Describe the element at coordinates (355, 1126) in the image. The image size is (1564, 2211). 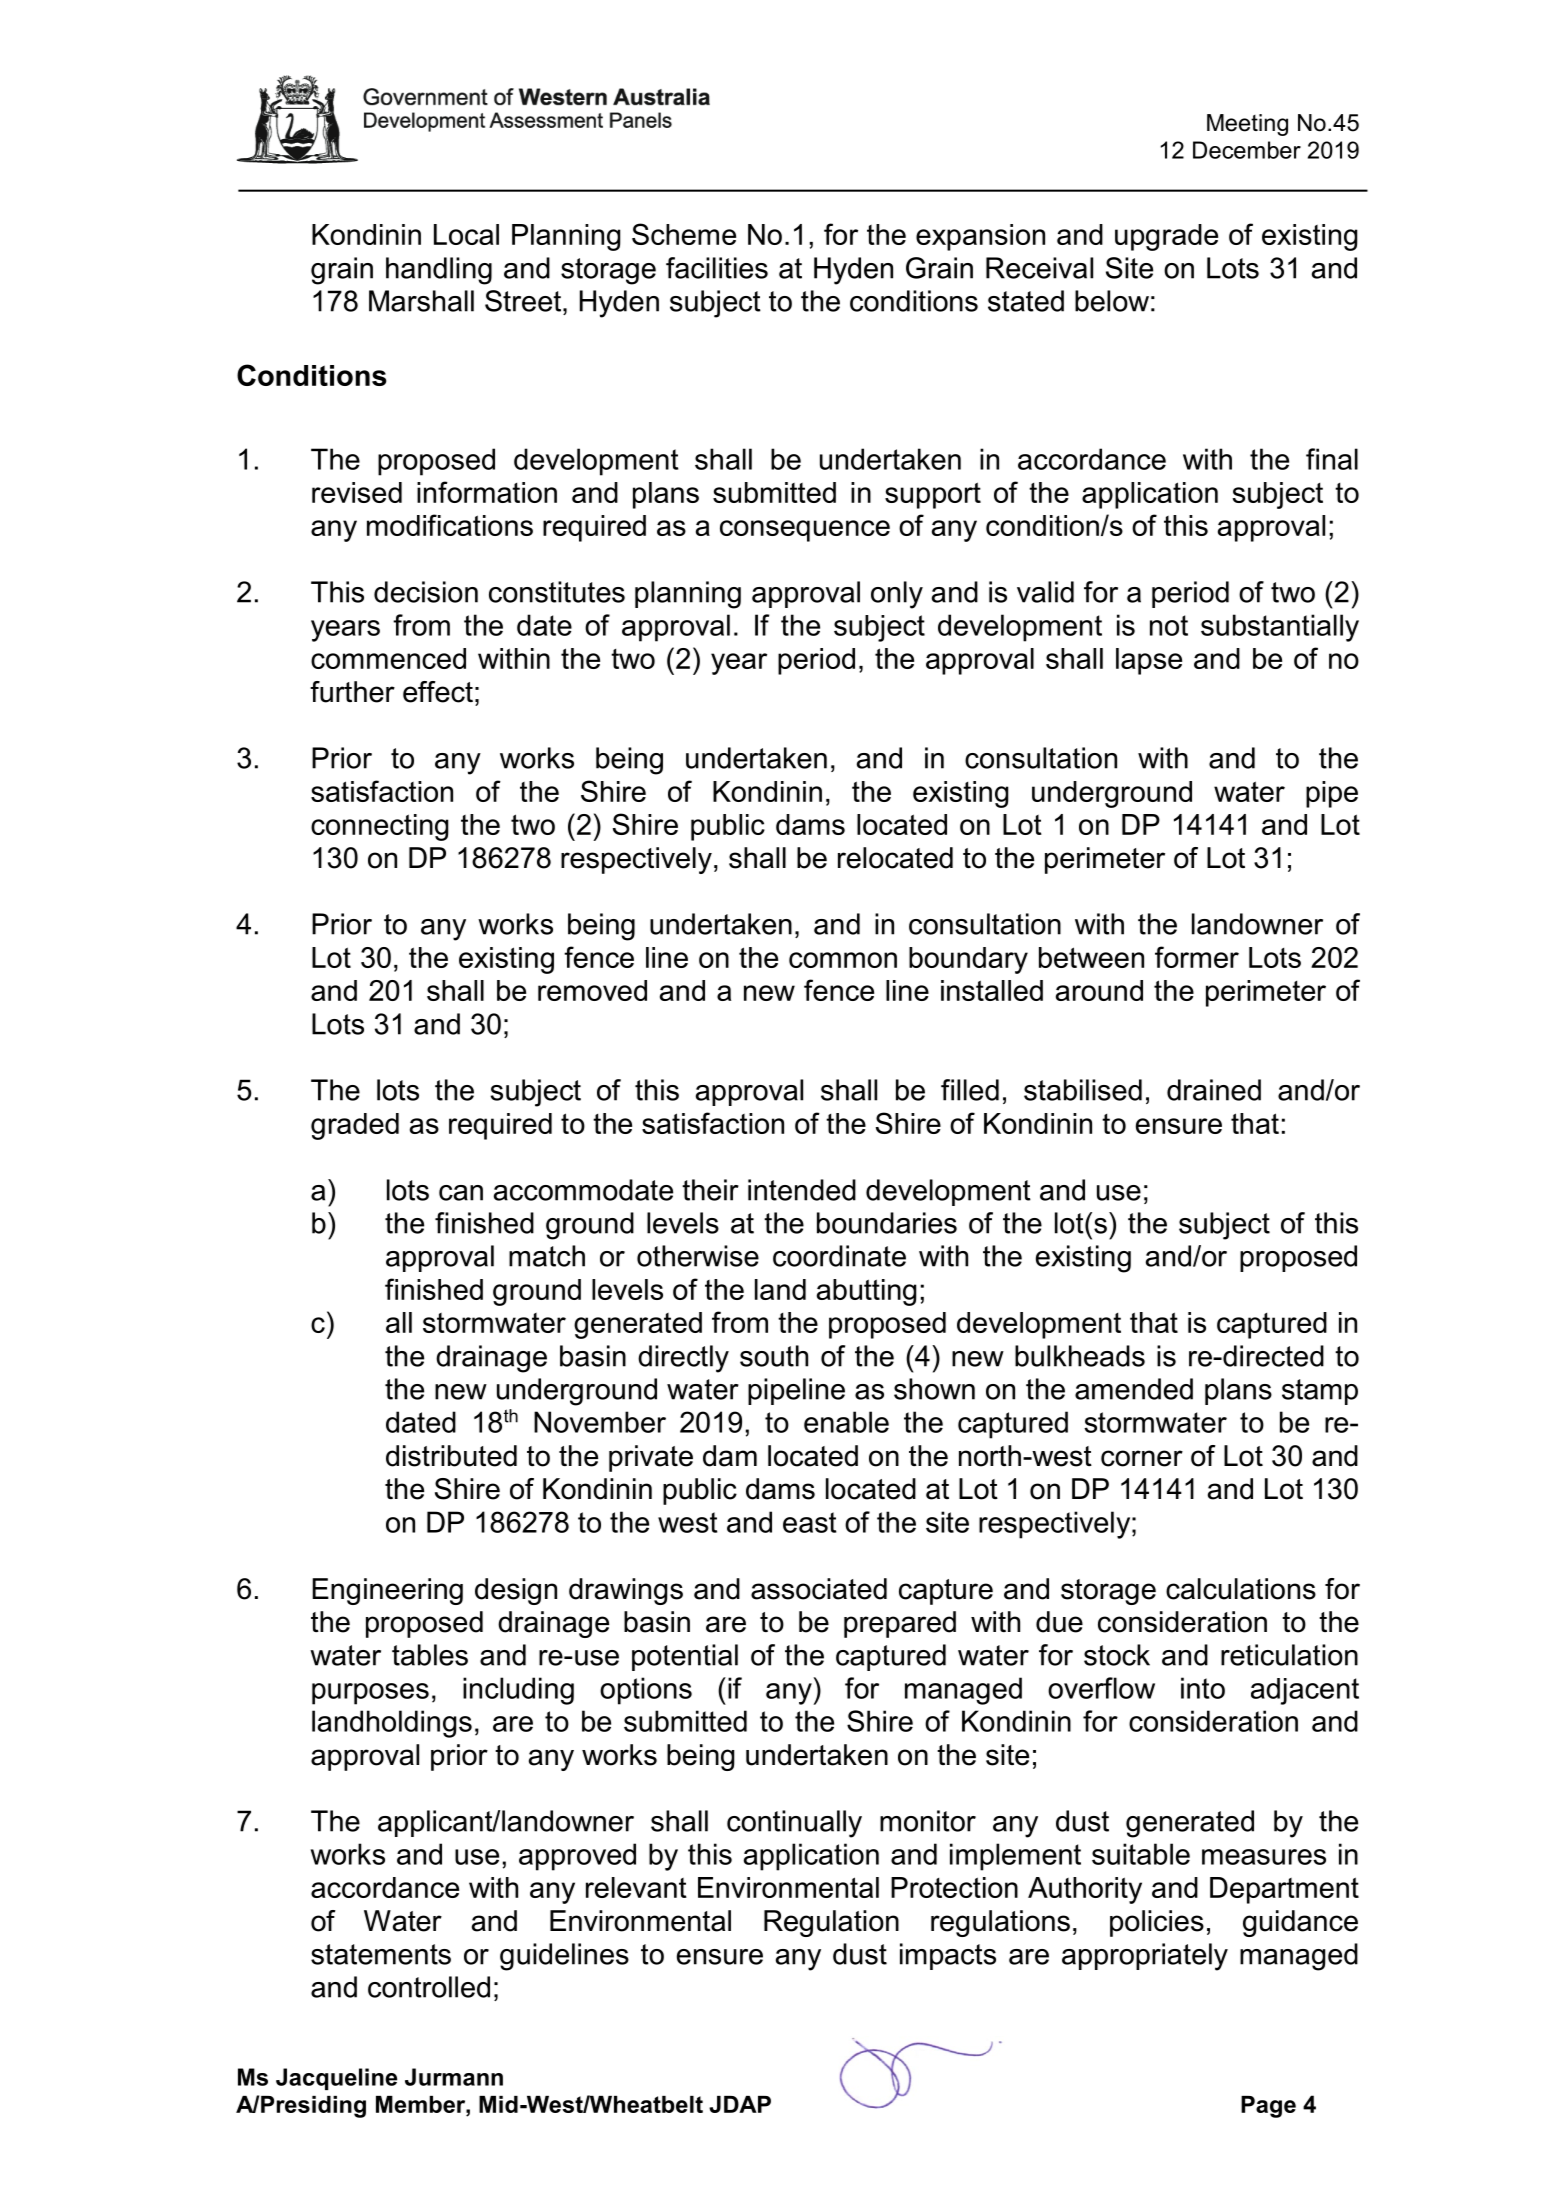
I see `graded` at that location.
